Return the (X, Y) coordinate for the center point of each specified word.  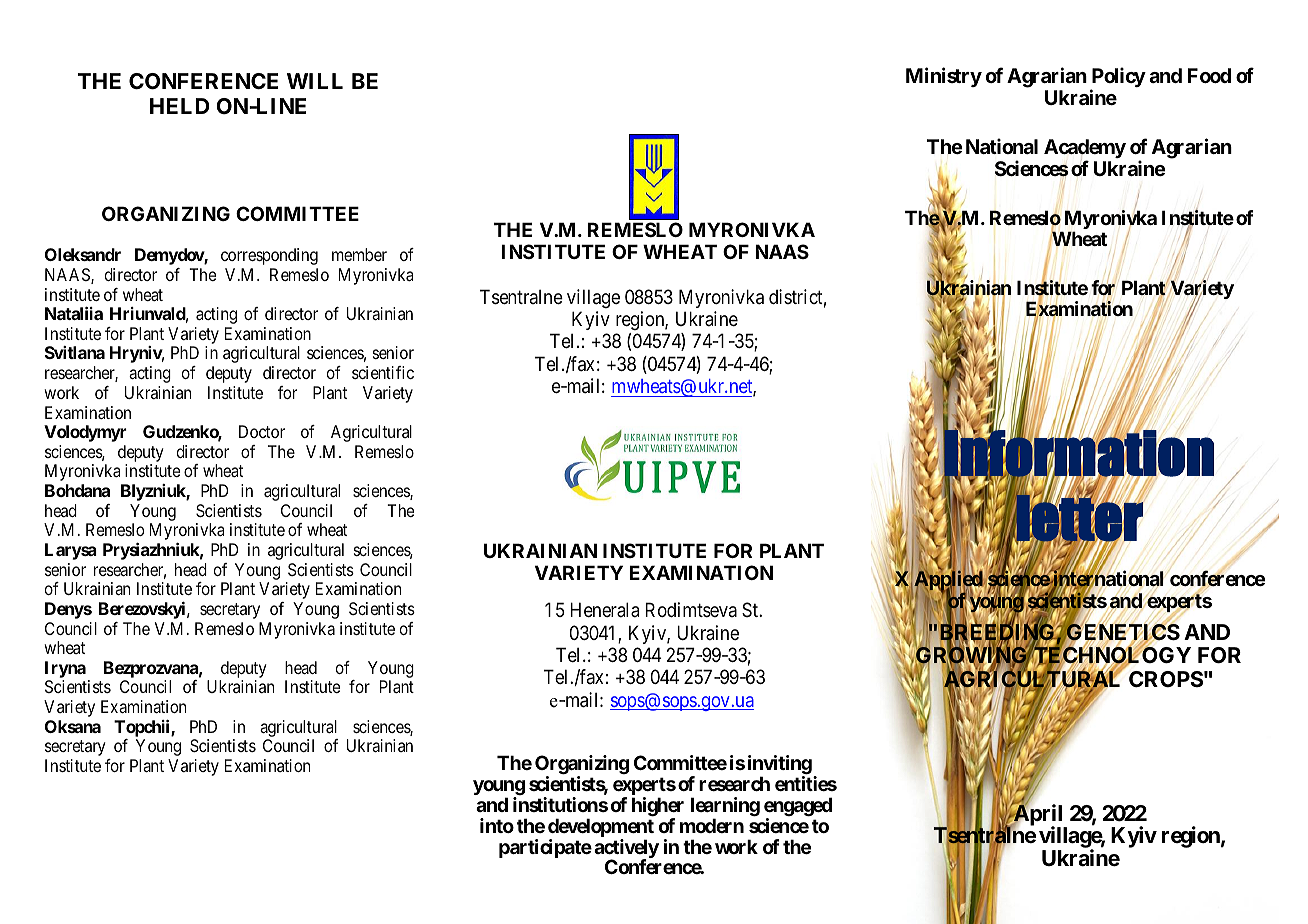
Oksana (73, 726)
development (601, 829)
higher (658, 808)
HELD (180, 106)
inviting (780, 766)
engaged (798, 808)
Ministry (944, 77)
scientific (383, 372)
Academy (1085, 150)
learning (725, 808)
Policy (1118, 78)
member (359, 254)
